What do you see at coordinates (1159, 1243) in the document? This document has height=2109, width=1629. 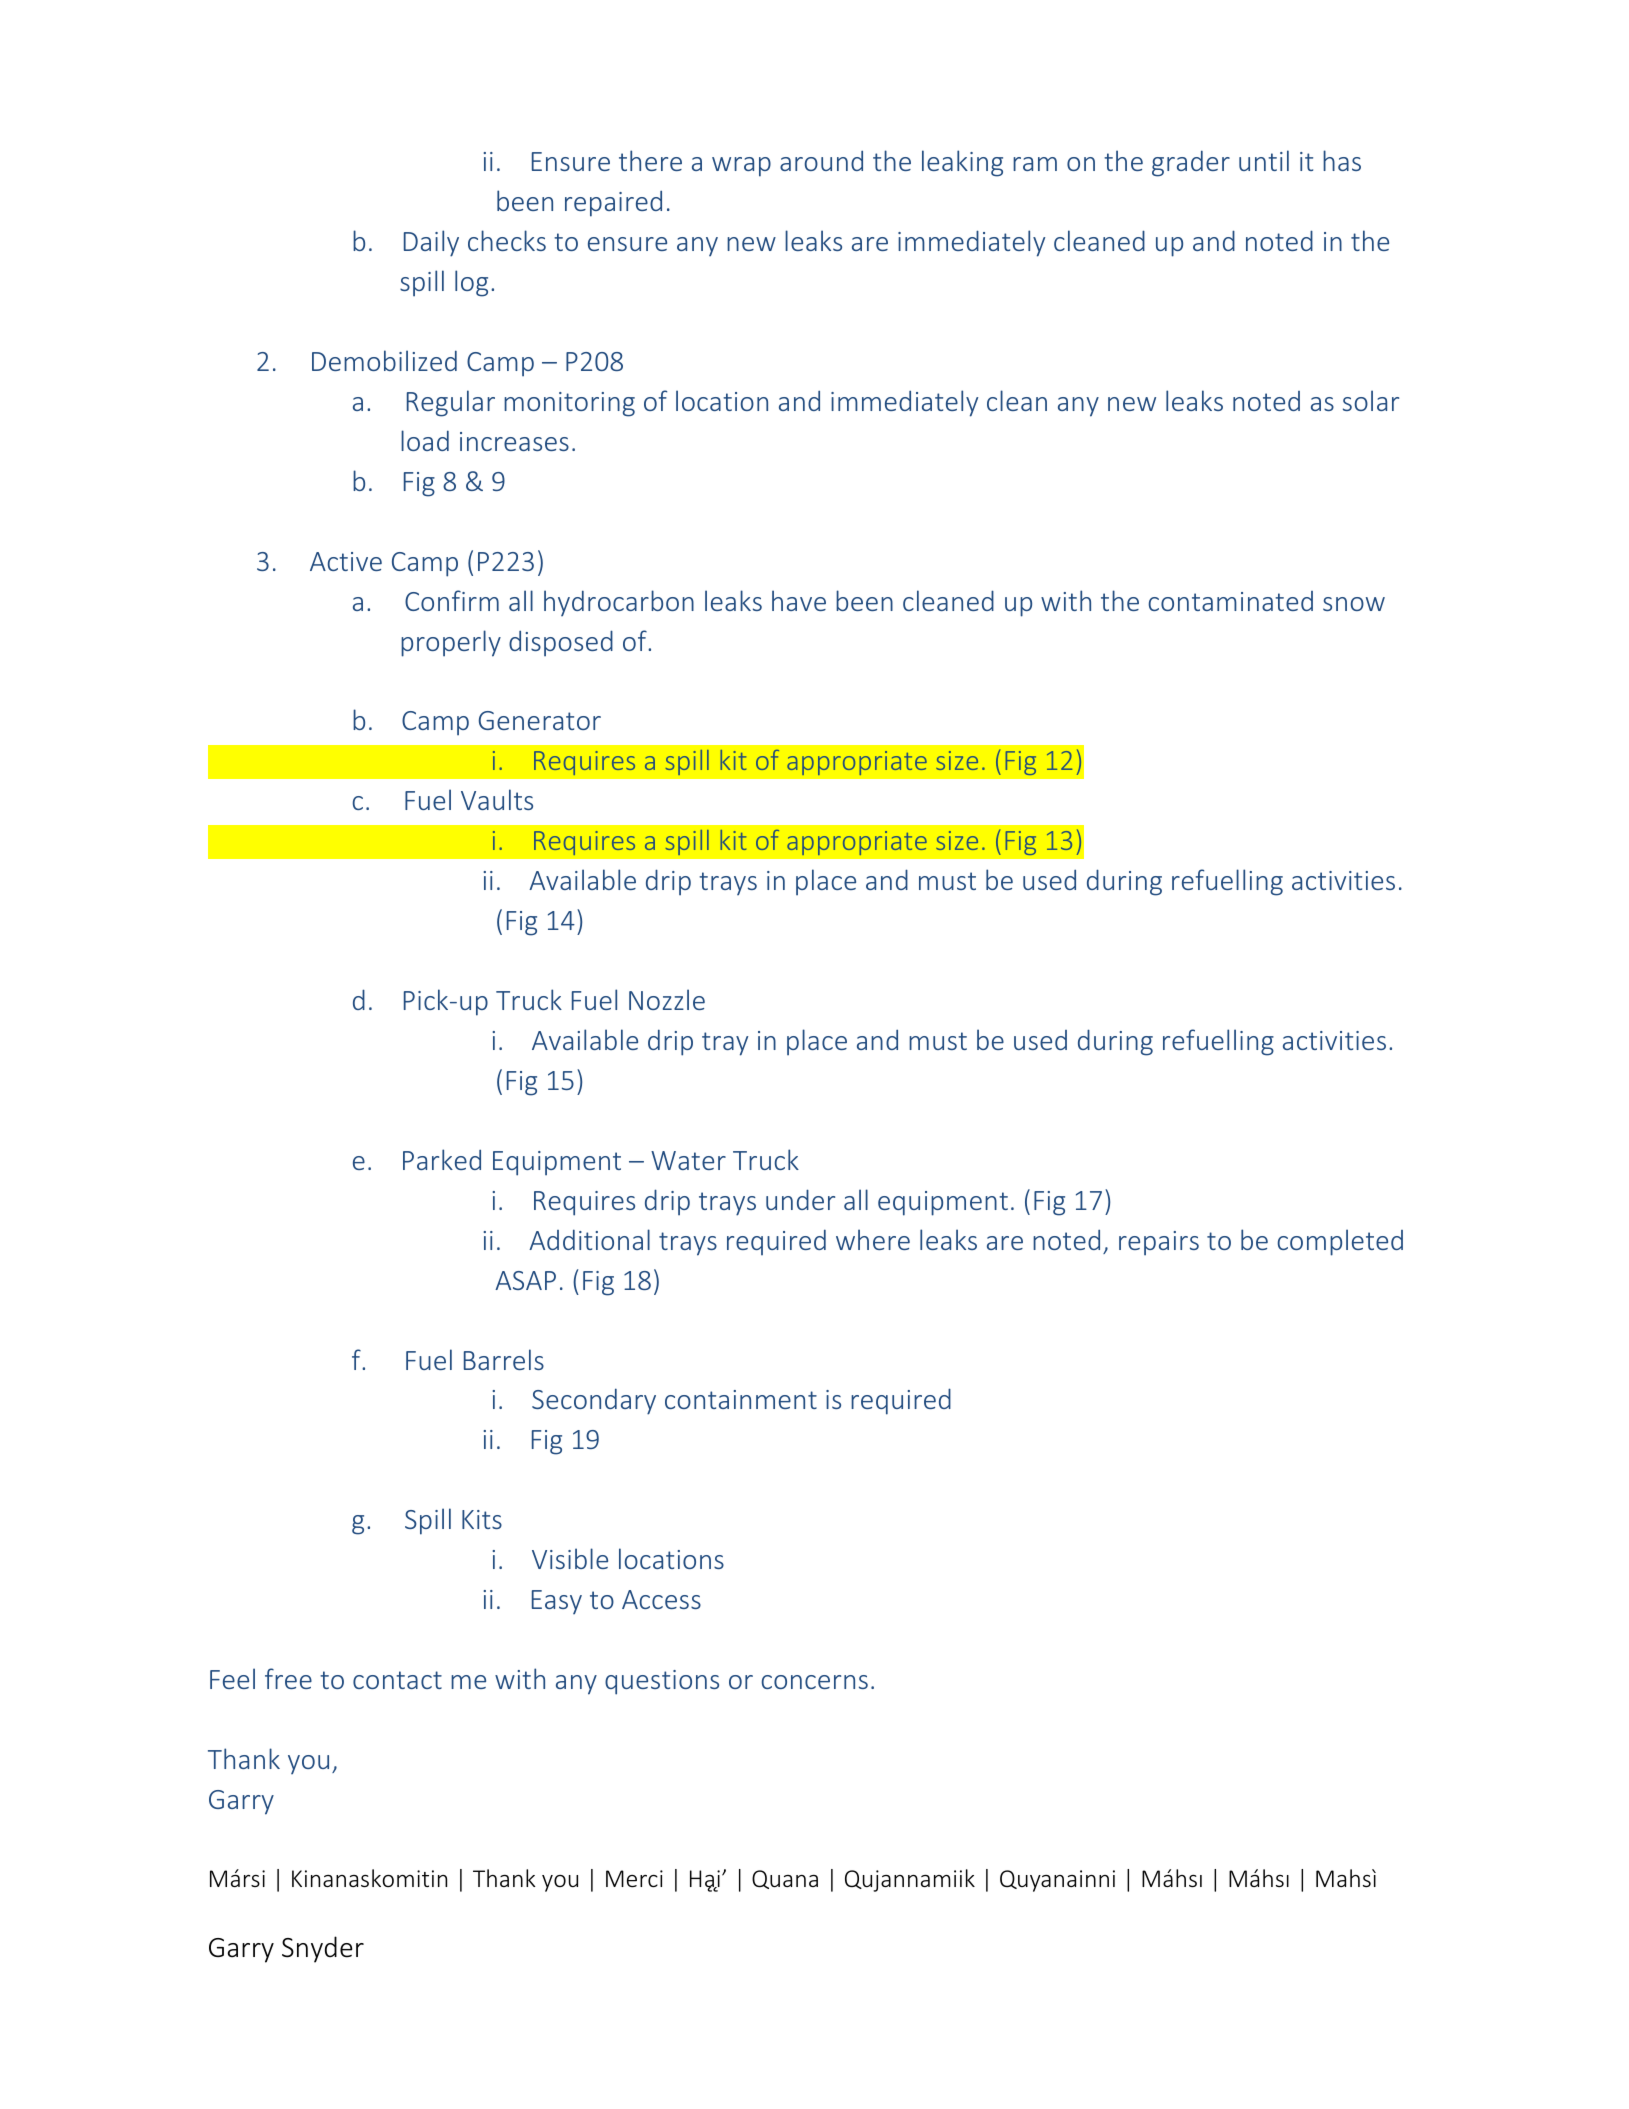 I see `repairs` at bounding box center [1159, 1243].
